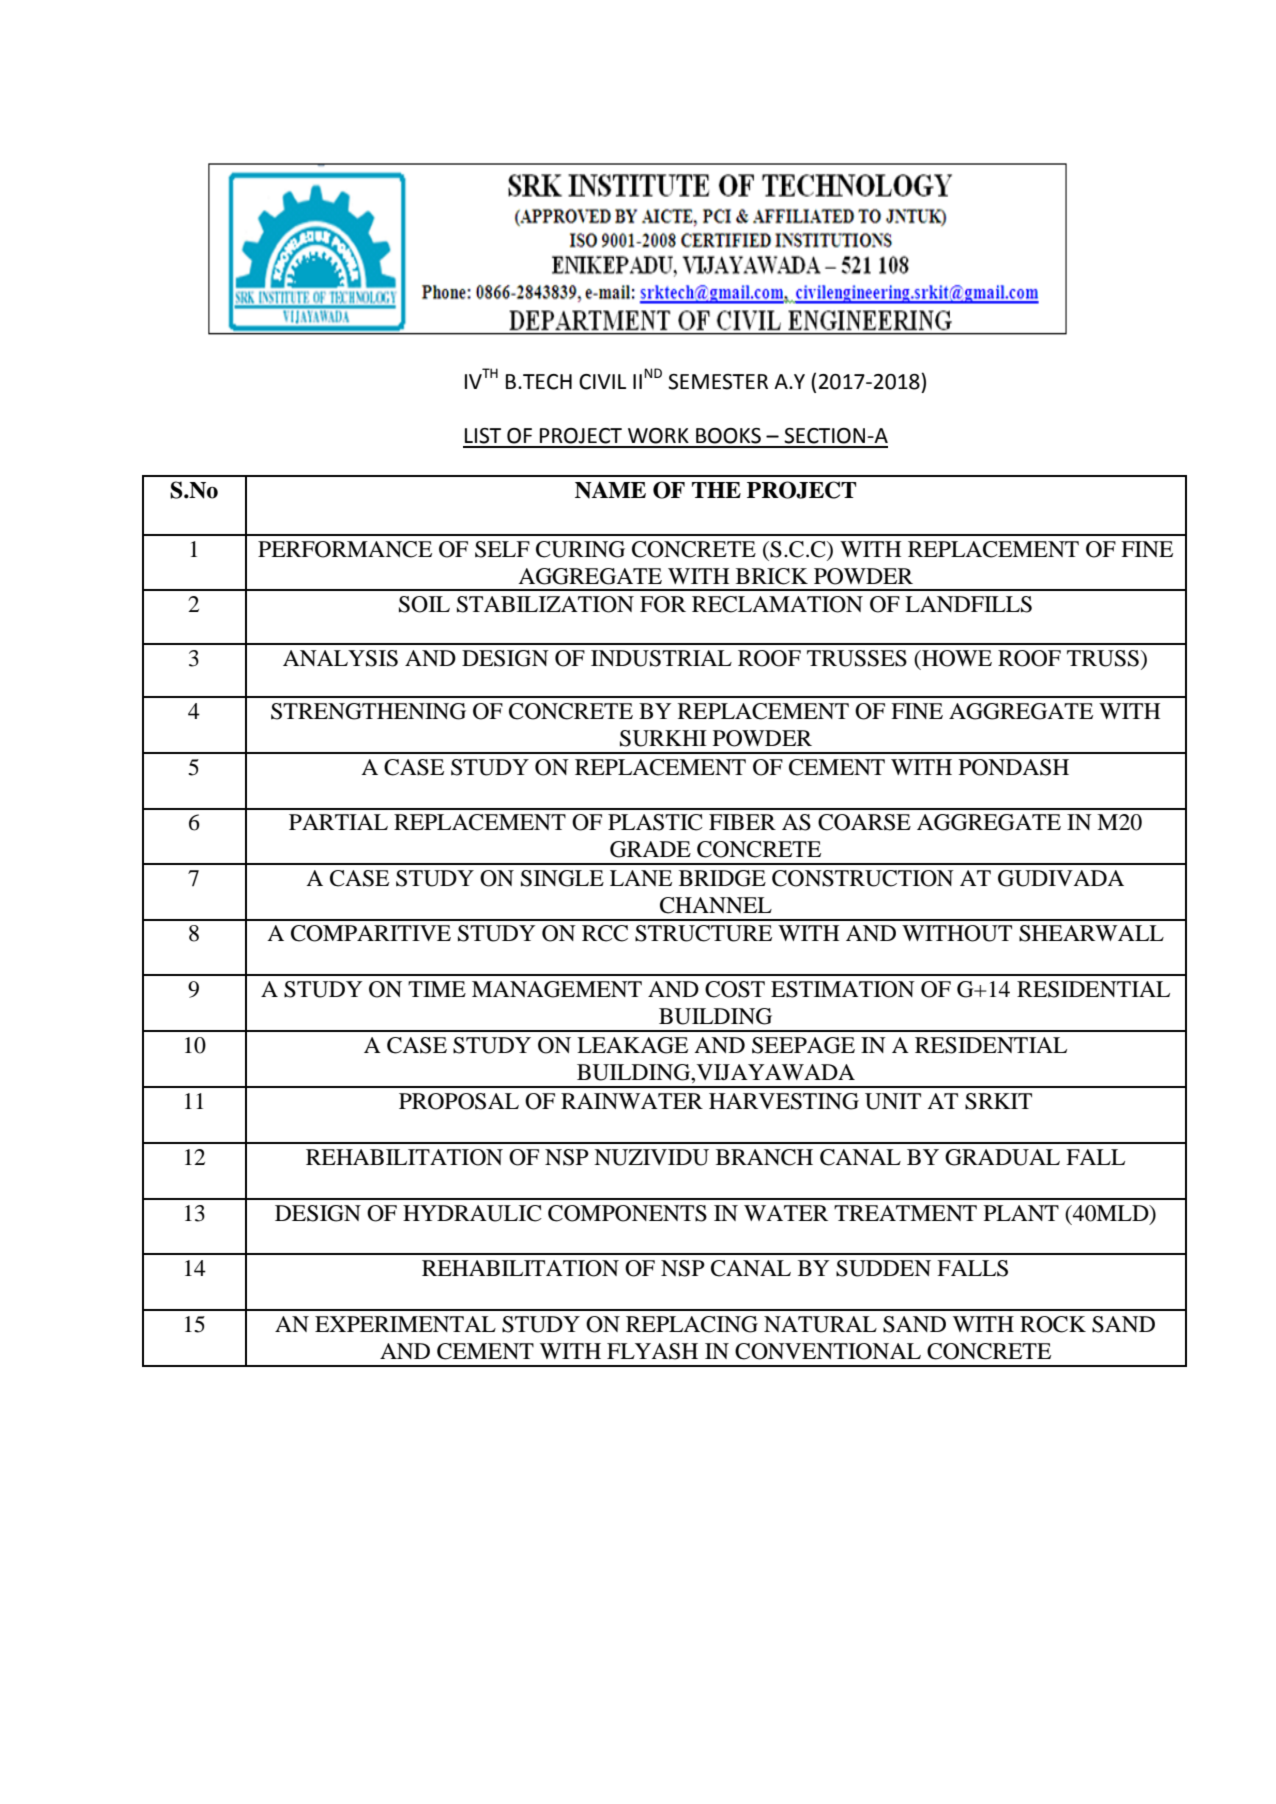  Describe the element at coordinates (863, 878) in the screenshot. I see `CONSTRUCTION` at that location.
